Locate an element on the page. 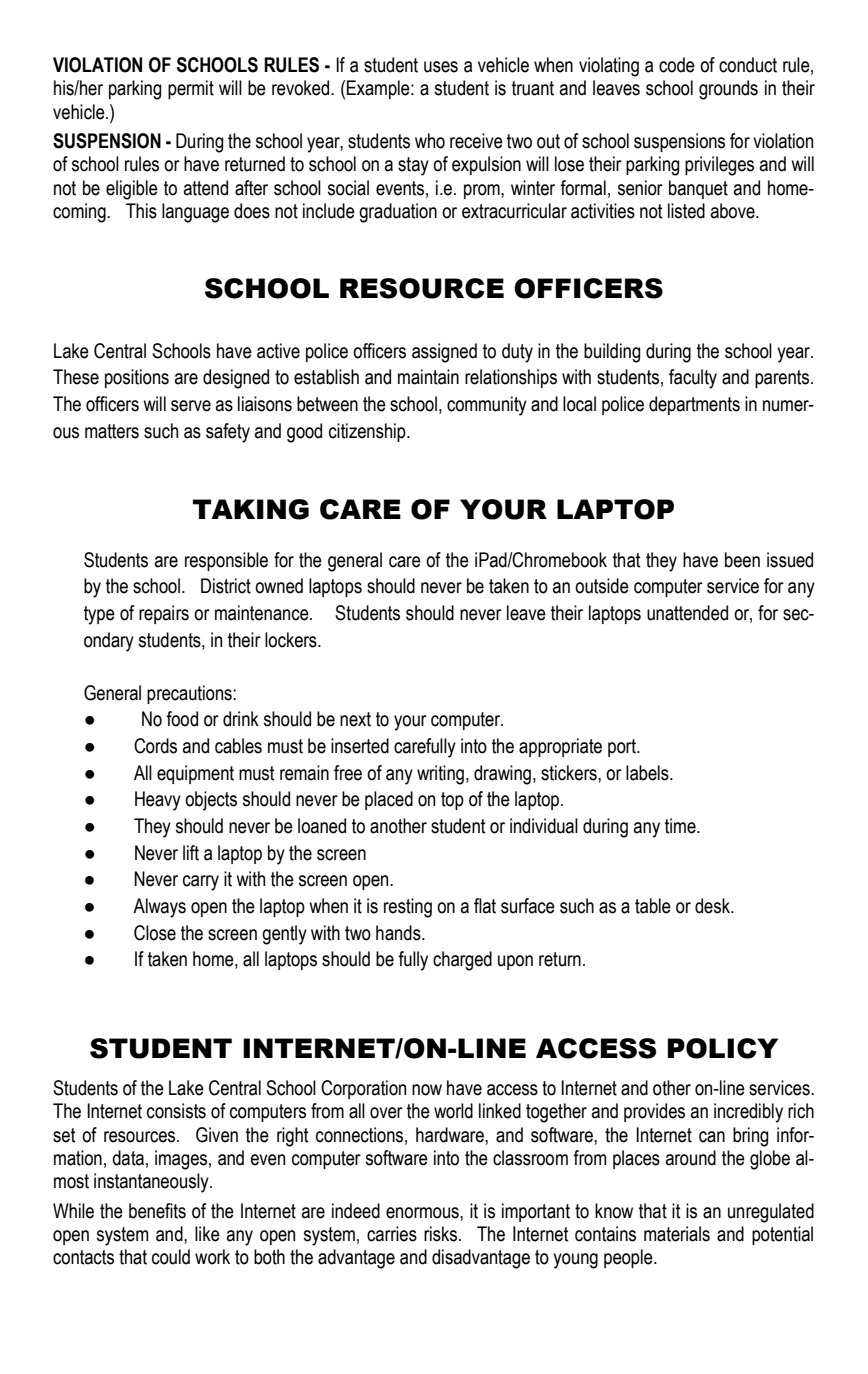 The image size is (868, 1374). uses is located at coordinates (441, 67).
